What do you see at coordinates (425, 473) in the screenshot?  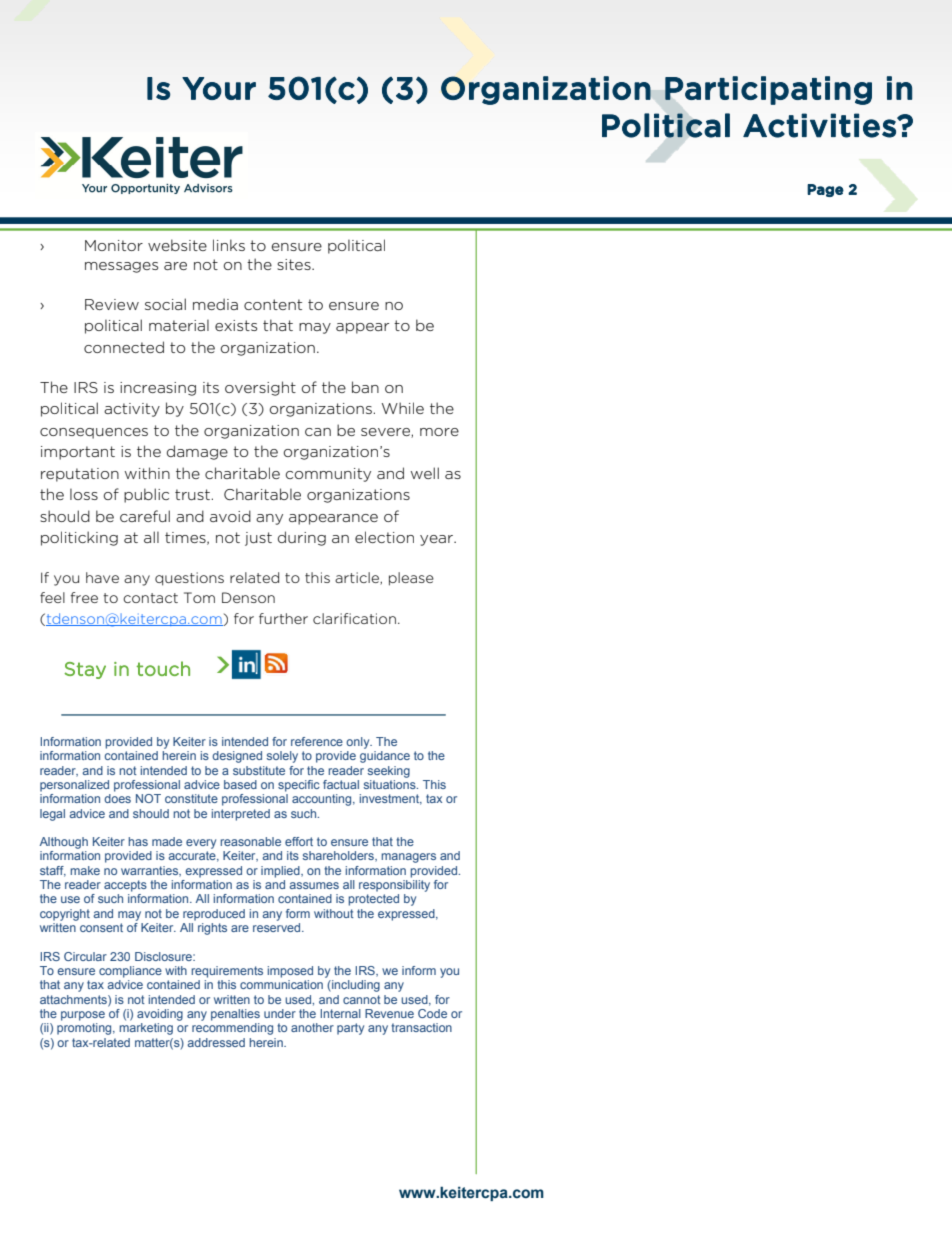 I see `well` at bounding box center [425, 473].
